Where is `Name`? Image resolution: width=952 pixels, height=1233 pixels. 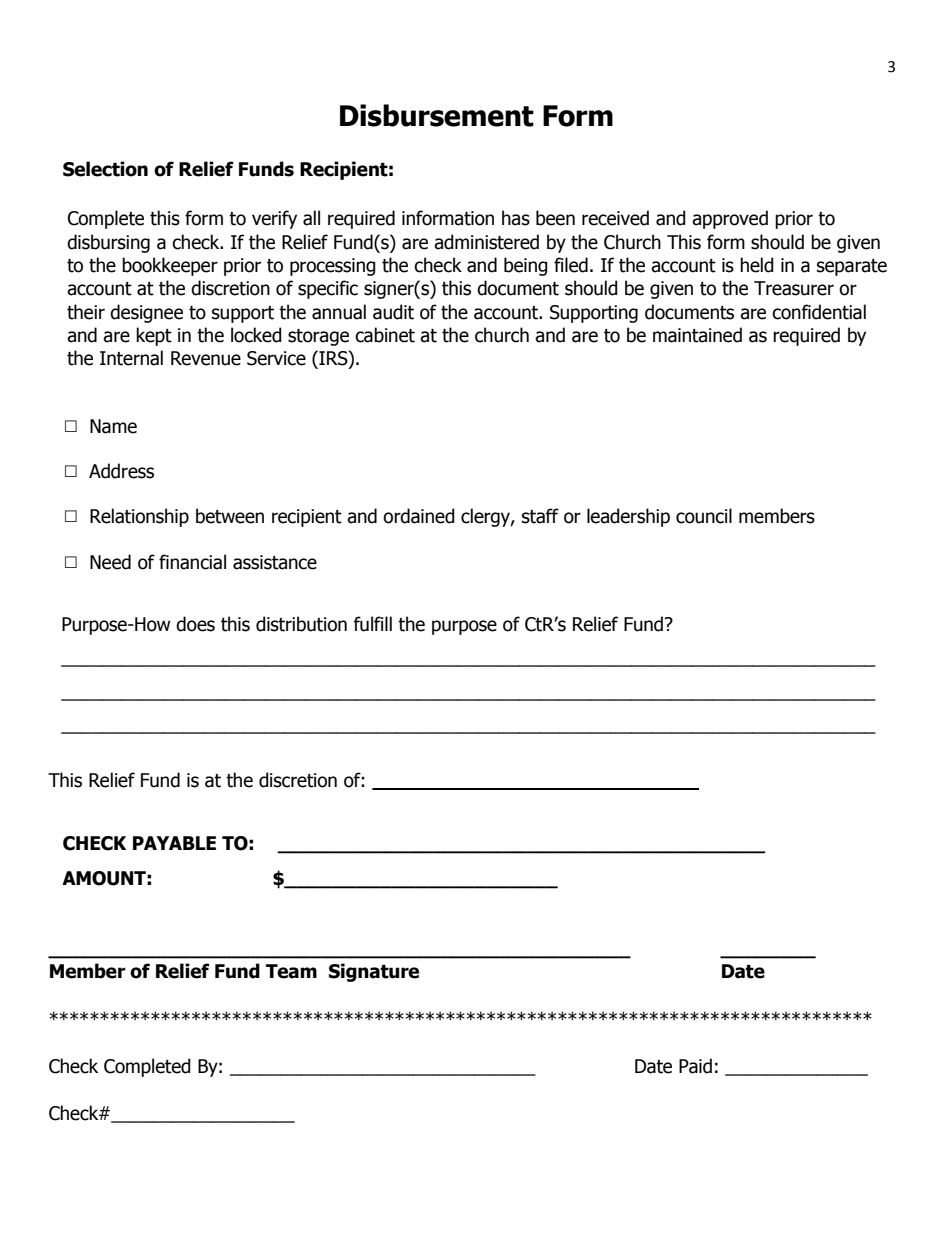 Name is located at coordinates (113, 426).
